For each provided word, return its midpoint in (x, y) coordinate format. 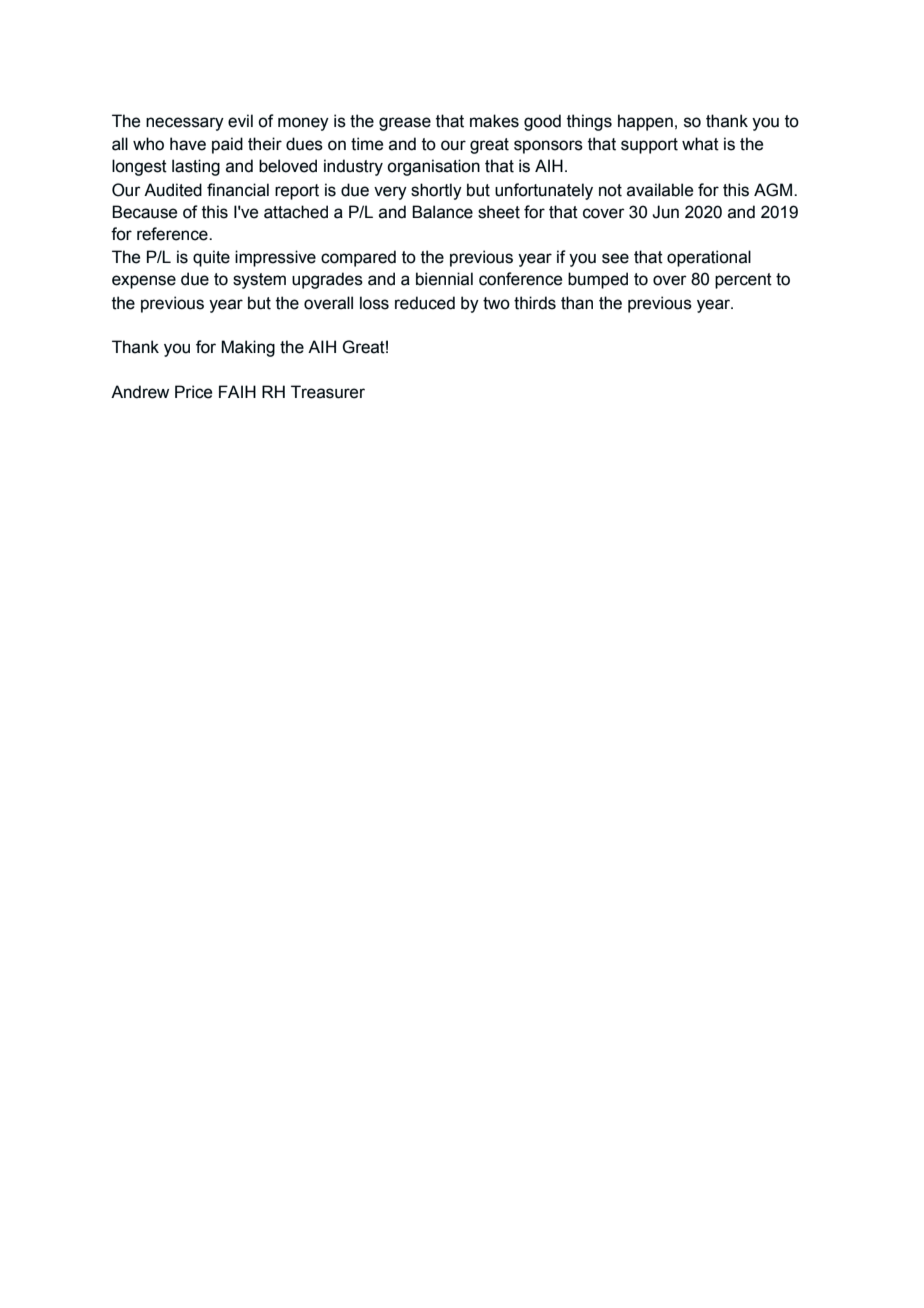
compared (358, 258)
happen (645, 122)
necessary (185, 124)
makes (494, 121)
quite (211, 258)
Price (193, 392)
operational (709, 258)
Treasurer (328, 392)
